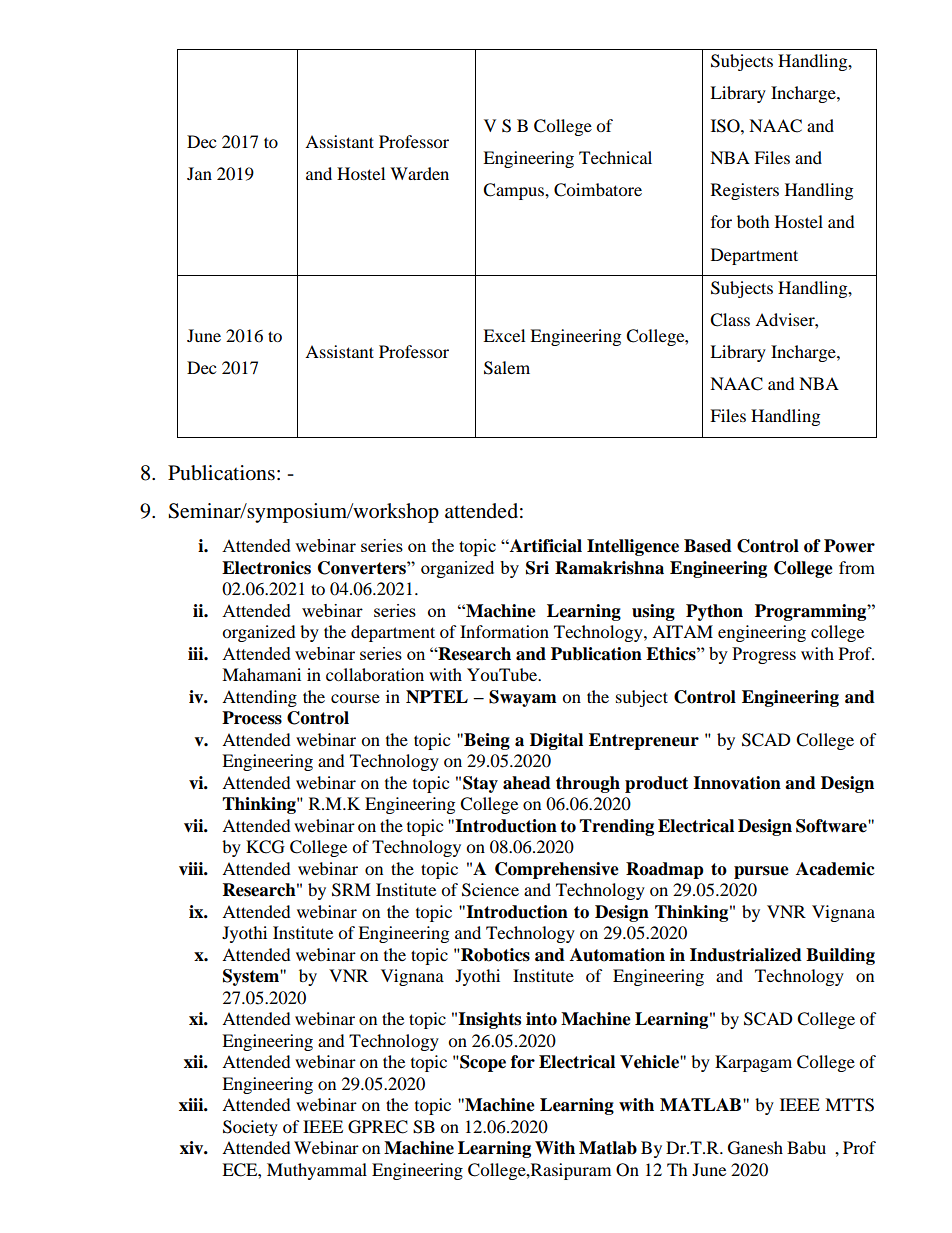 This screenshot has height=1233, width=952. I want to click on Information, so click(504, 631).
